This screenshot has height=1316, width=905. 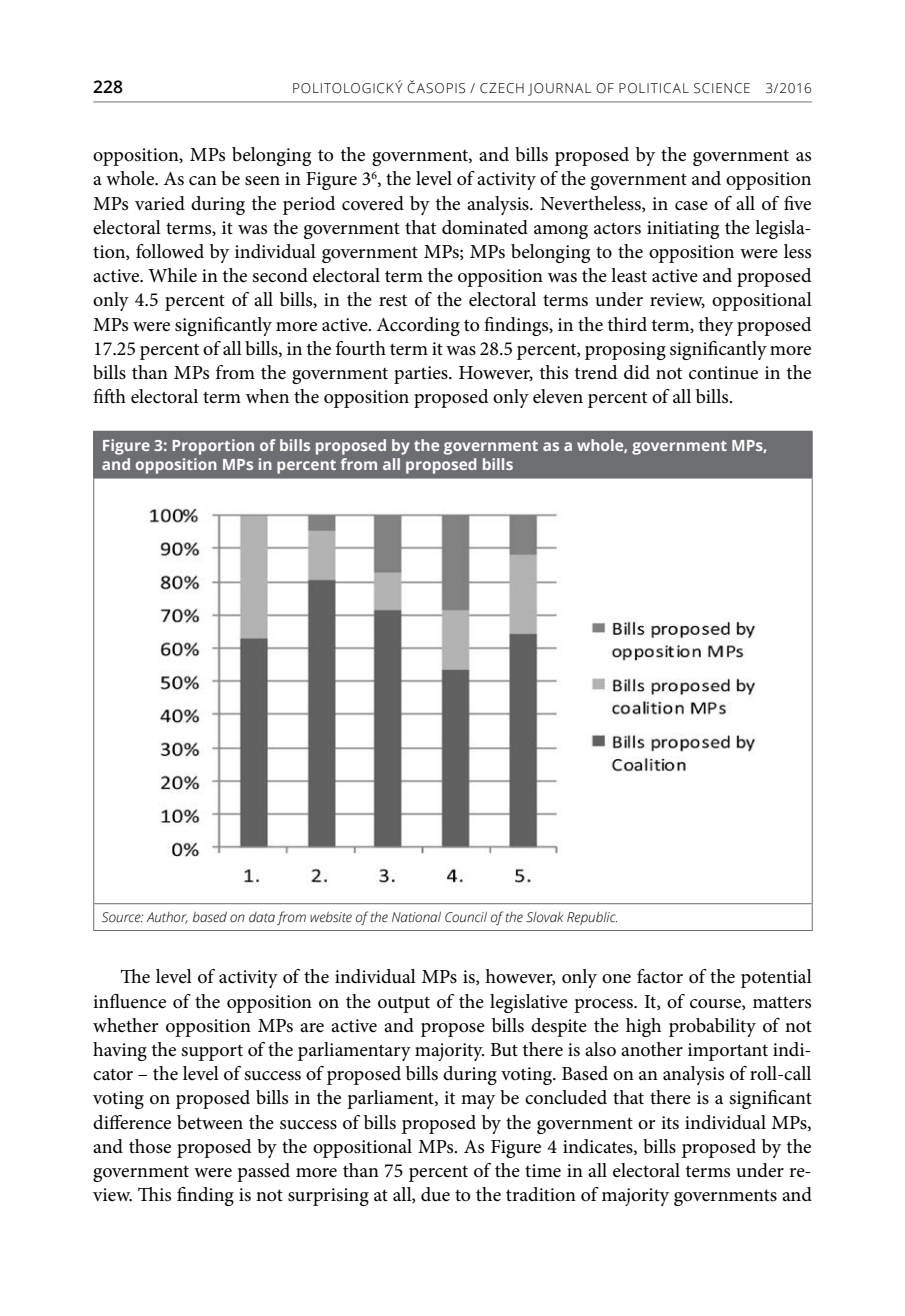 What do you see at coordinates (558, 396) in the screenshot?
I see `eleven` at bounding box center [558, 396].
